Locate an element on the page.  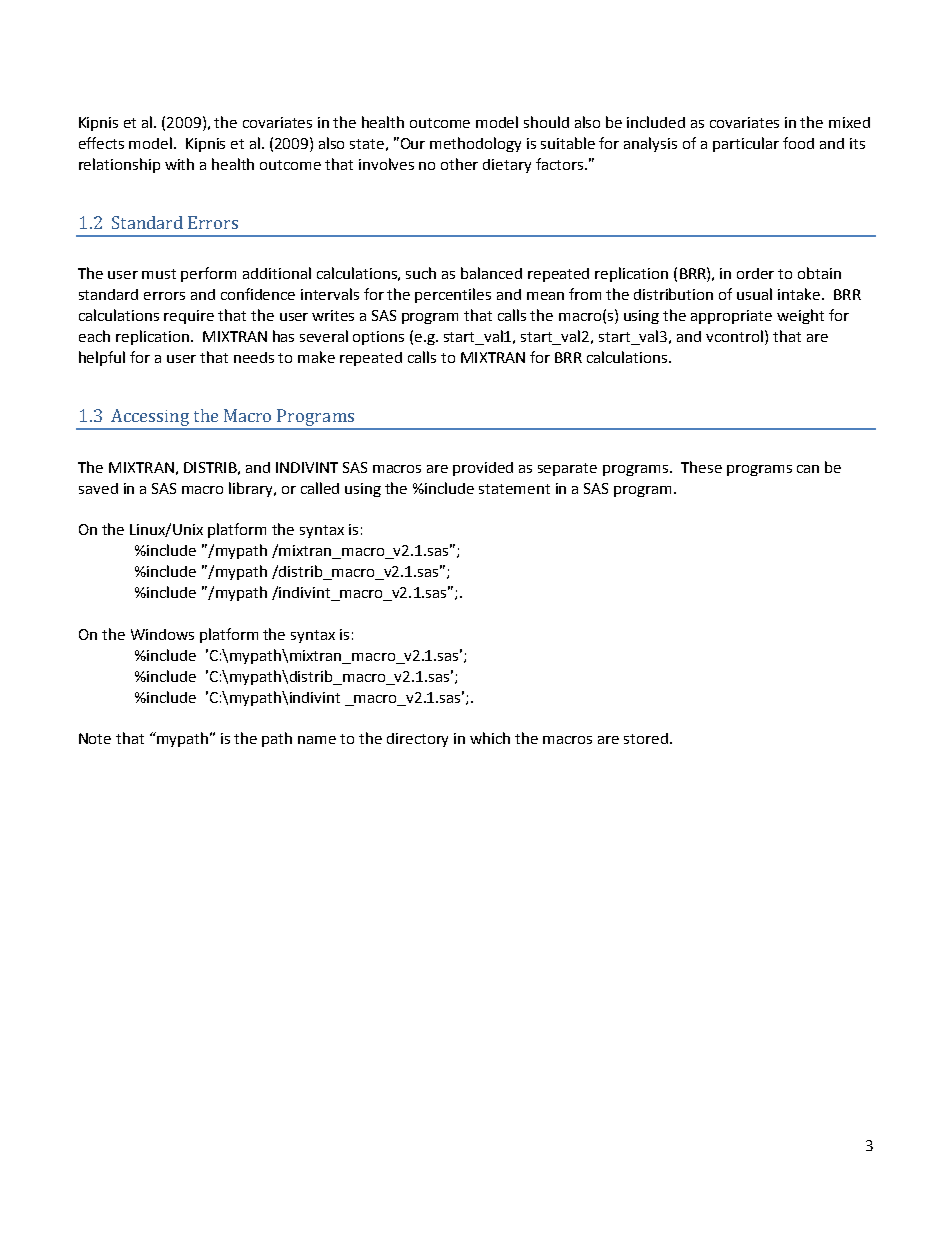
library is located at coordinates (252, 489).
